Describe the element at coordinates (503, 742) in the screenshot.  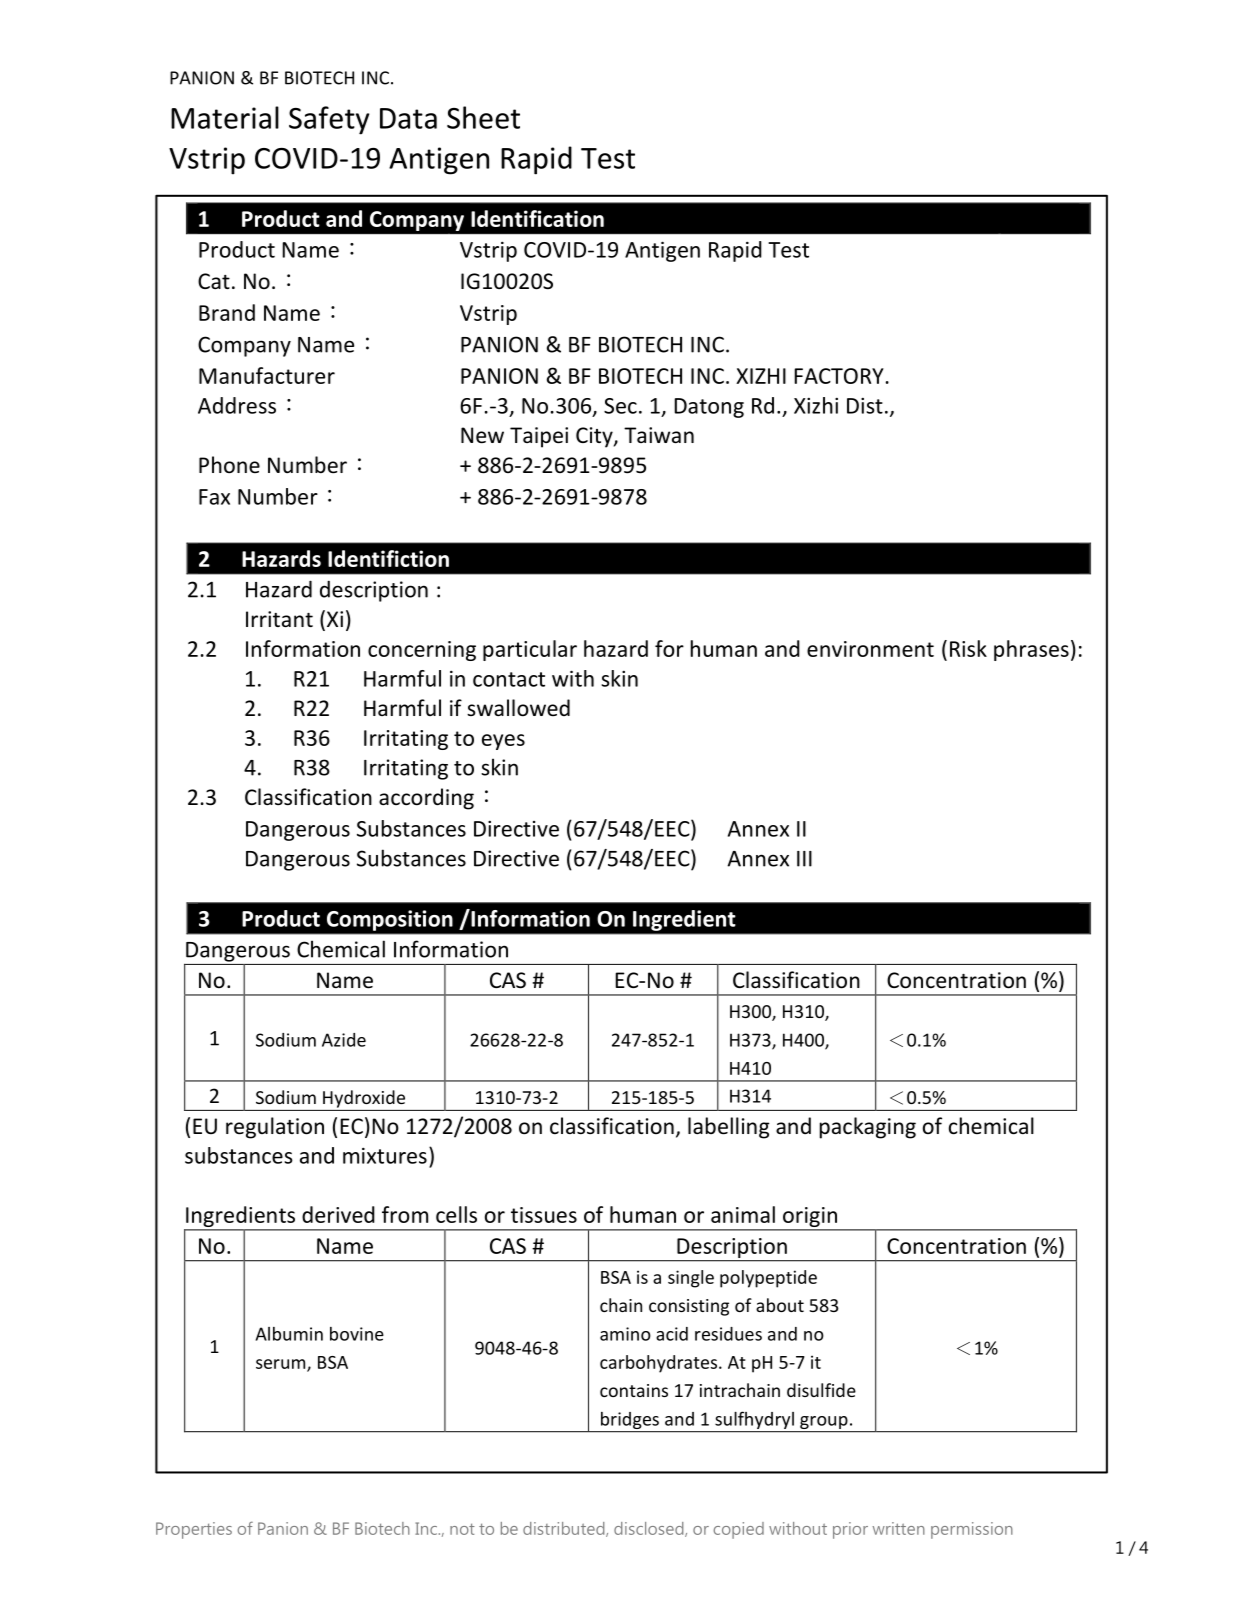
I see `eyes` at that location.
